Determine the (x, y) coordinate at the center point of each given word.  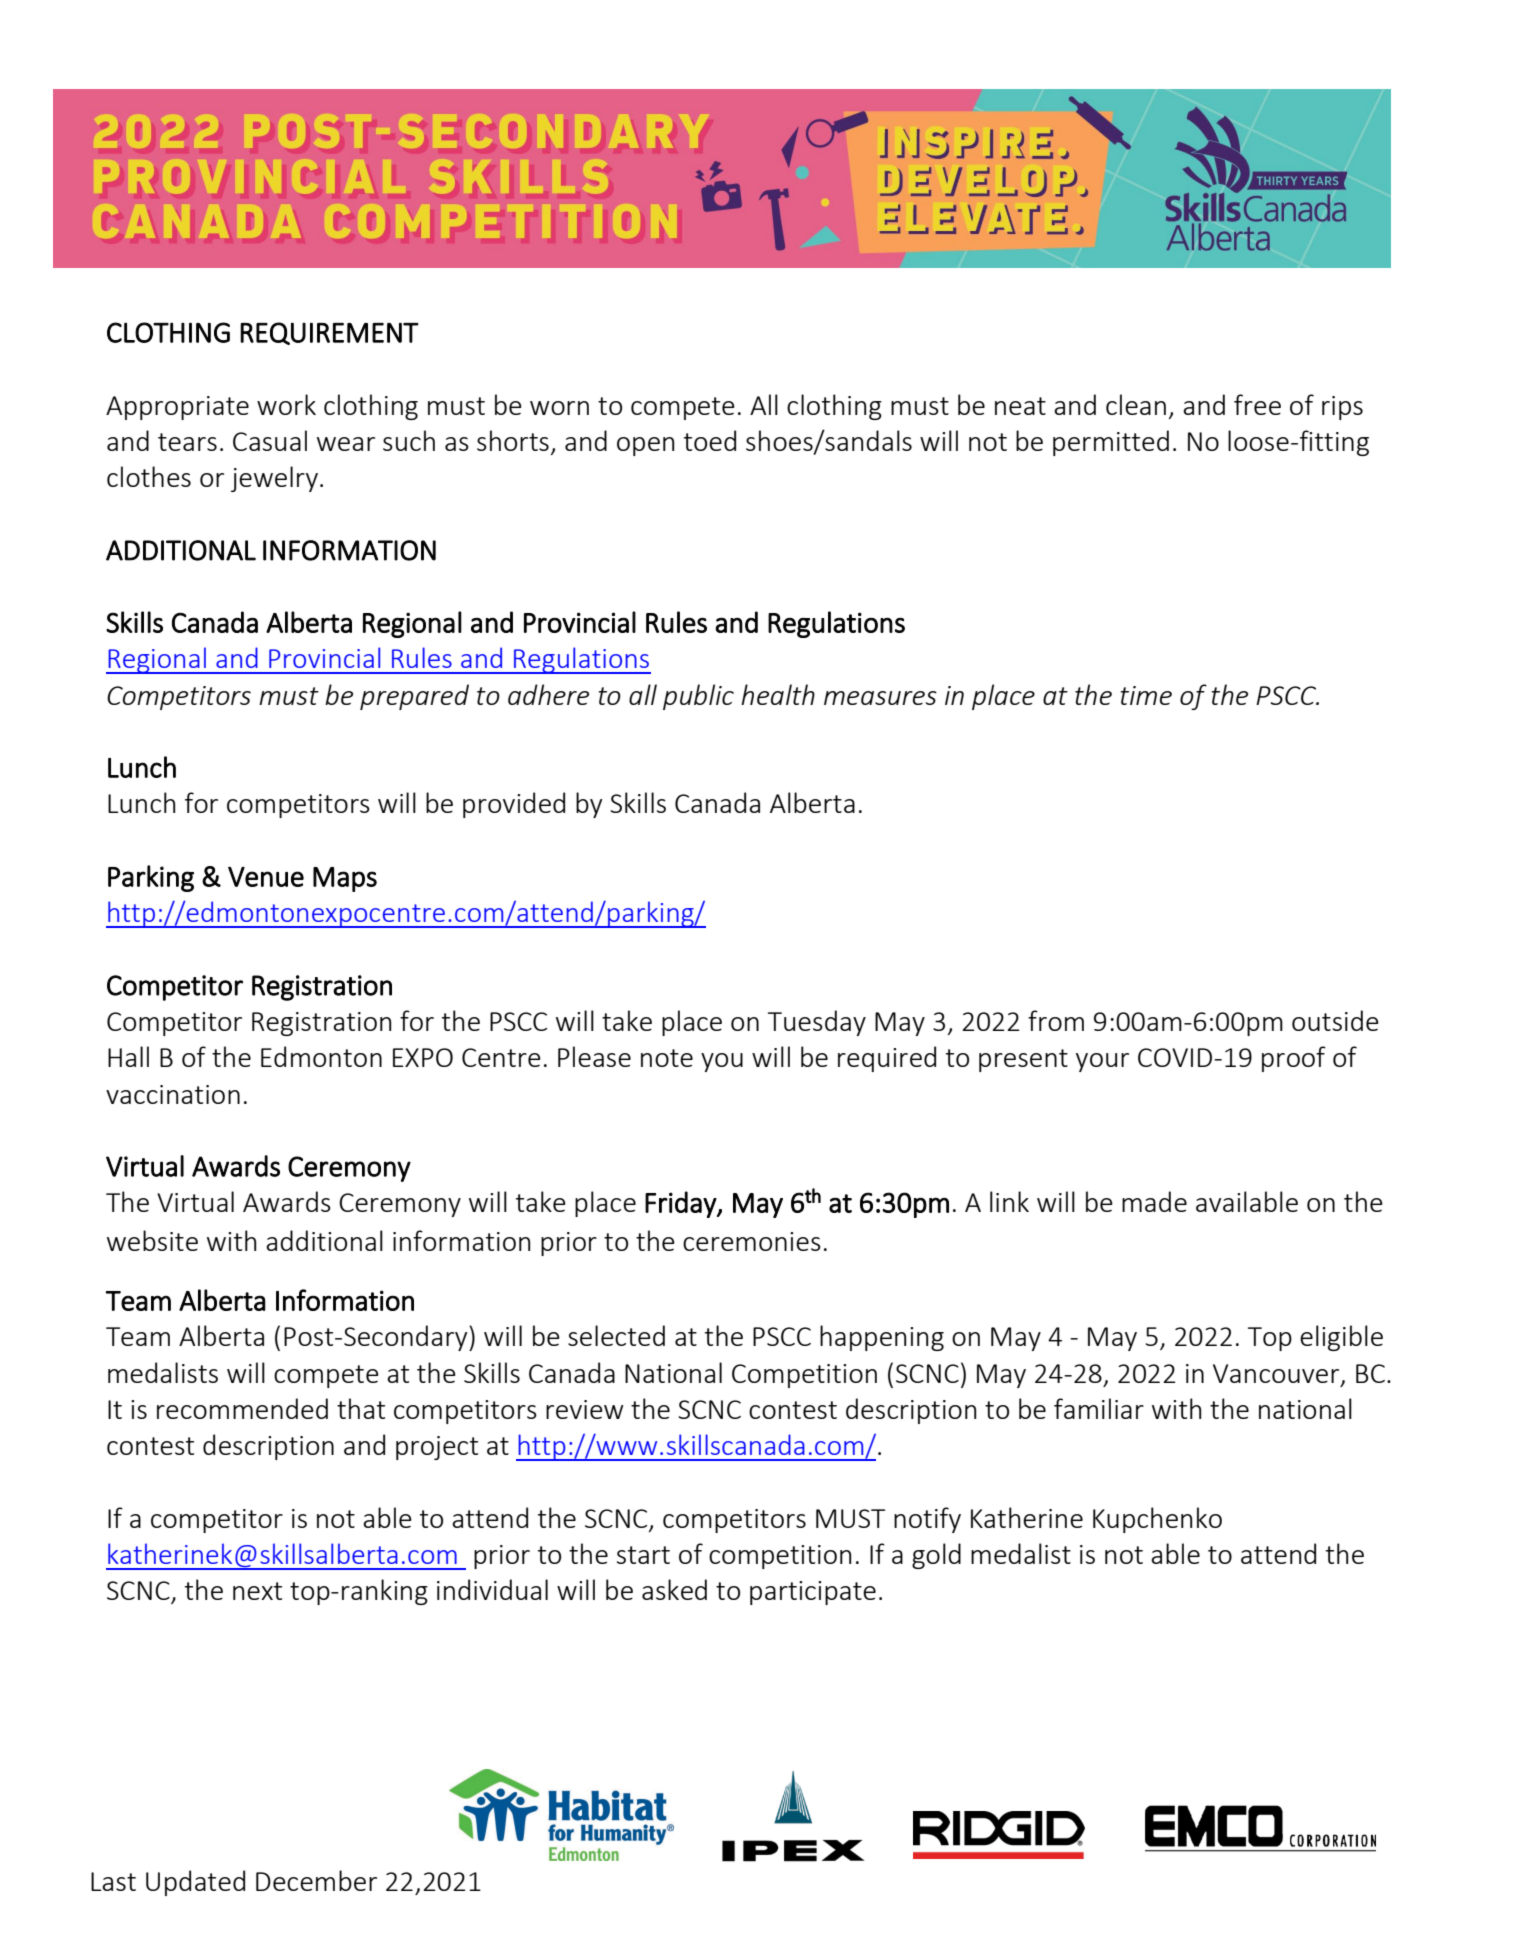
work (286, 404)
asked (674, 1589)
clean (1136, 404)
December (316, 1880)
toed (710, 440)
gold (936, 1556)
